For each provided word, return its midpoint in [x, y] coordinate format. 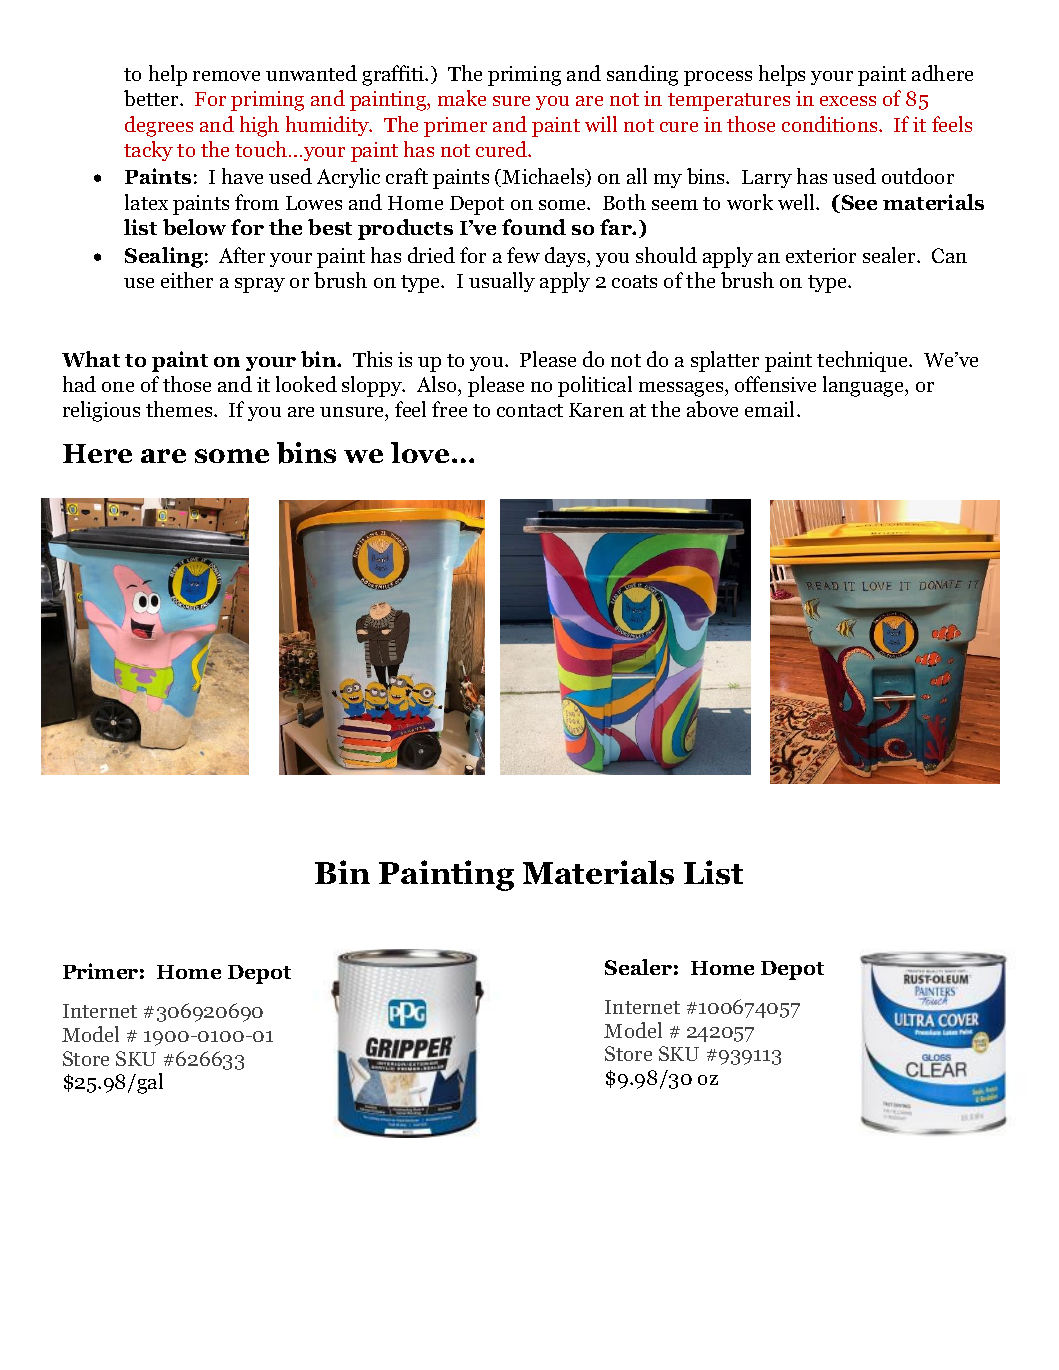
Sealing [164, 257]
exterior [821, 255]
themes [180, 409]
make [462, 98]
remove [226, 76]
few [523, 255]
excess [848, 101]
